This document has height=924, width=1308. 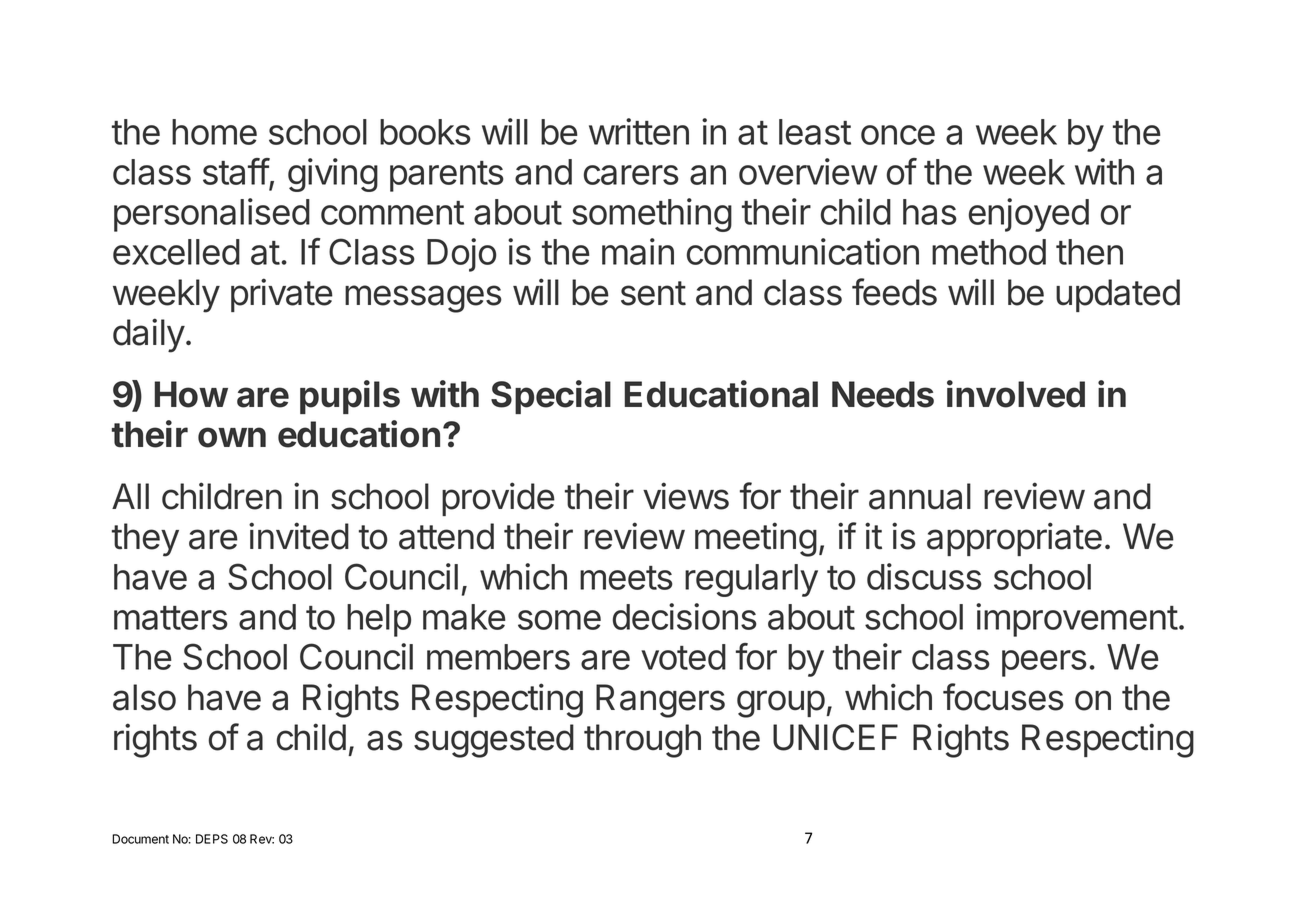 I want to click on All, so click(x=130, y=496).
